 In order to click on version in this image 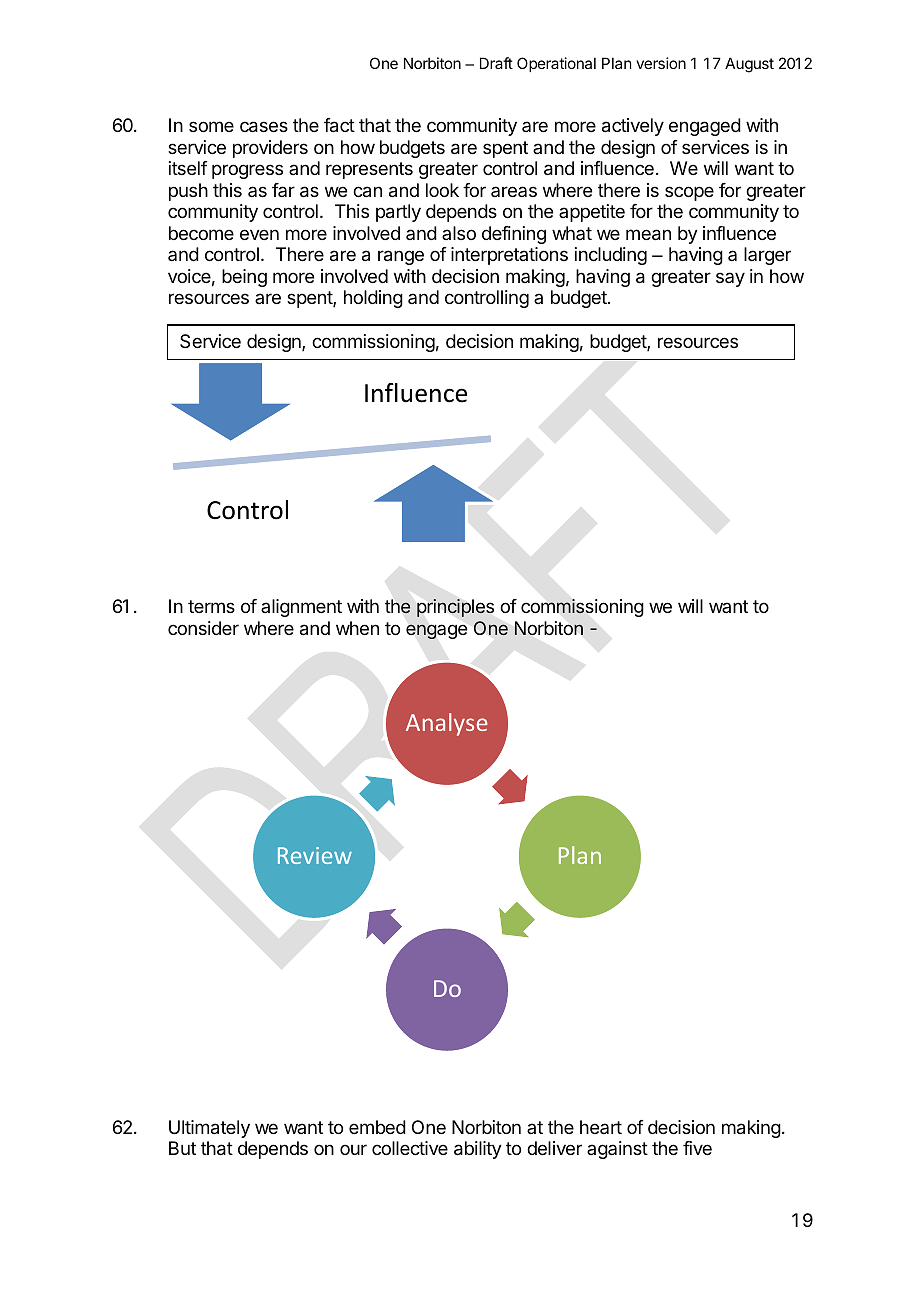, I will do `click(661, 63)`.
